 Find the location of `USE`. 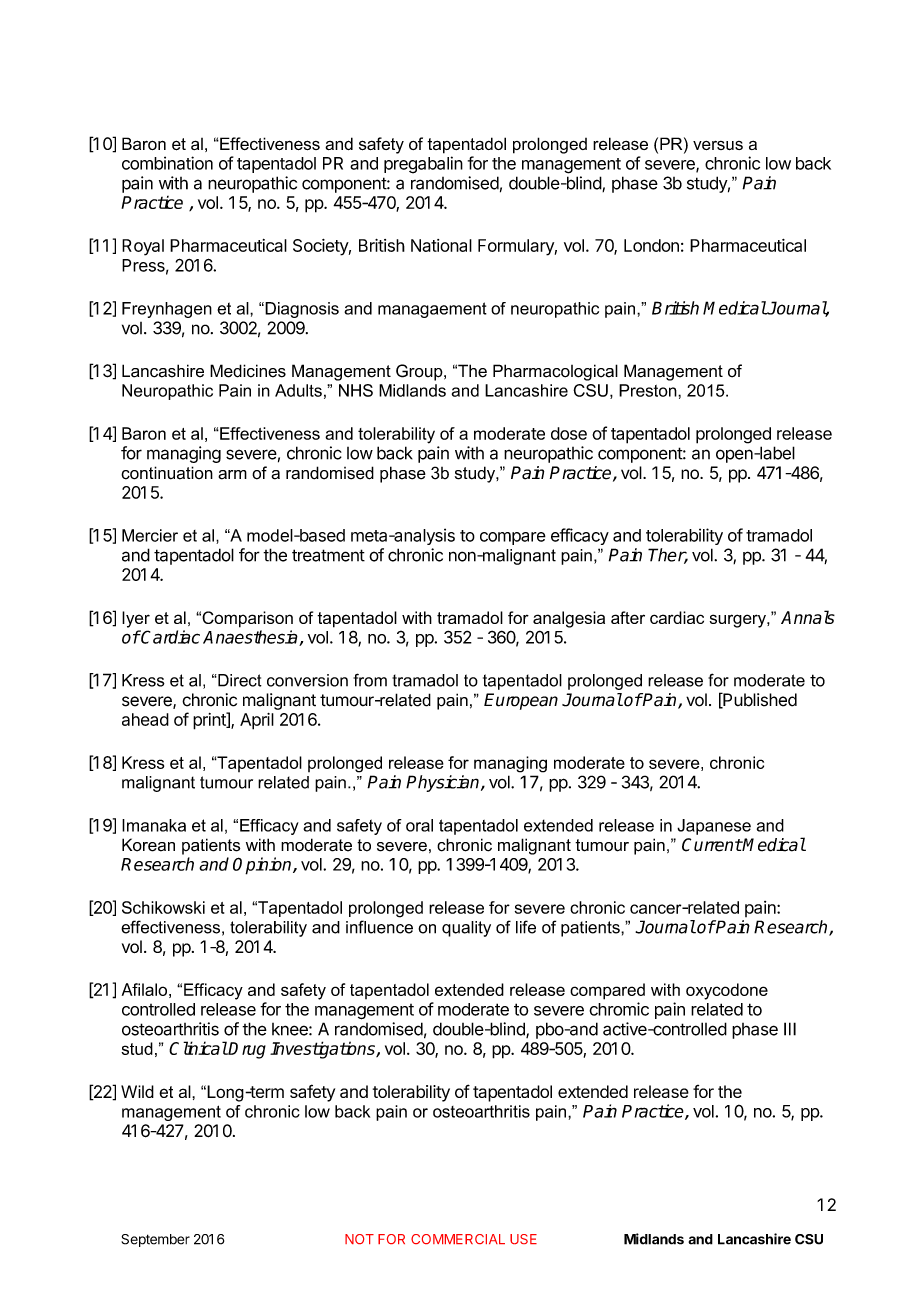

USE is located at coordinates (523, 1239).
